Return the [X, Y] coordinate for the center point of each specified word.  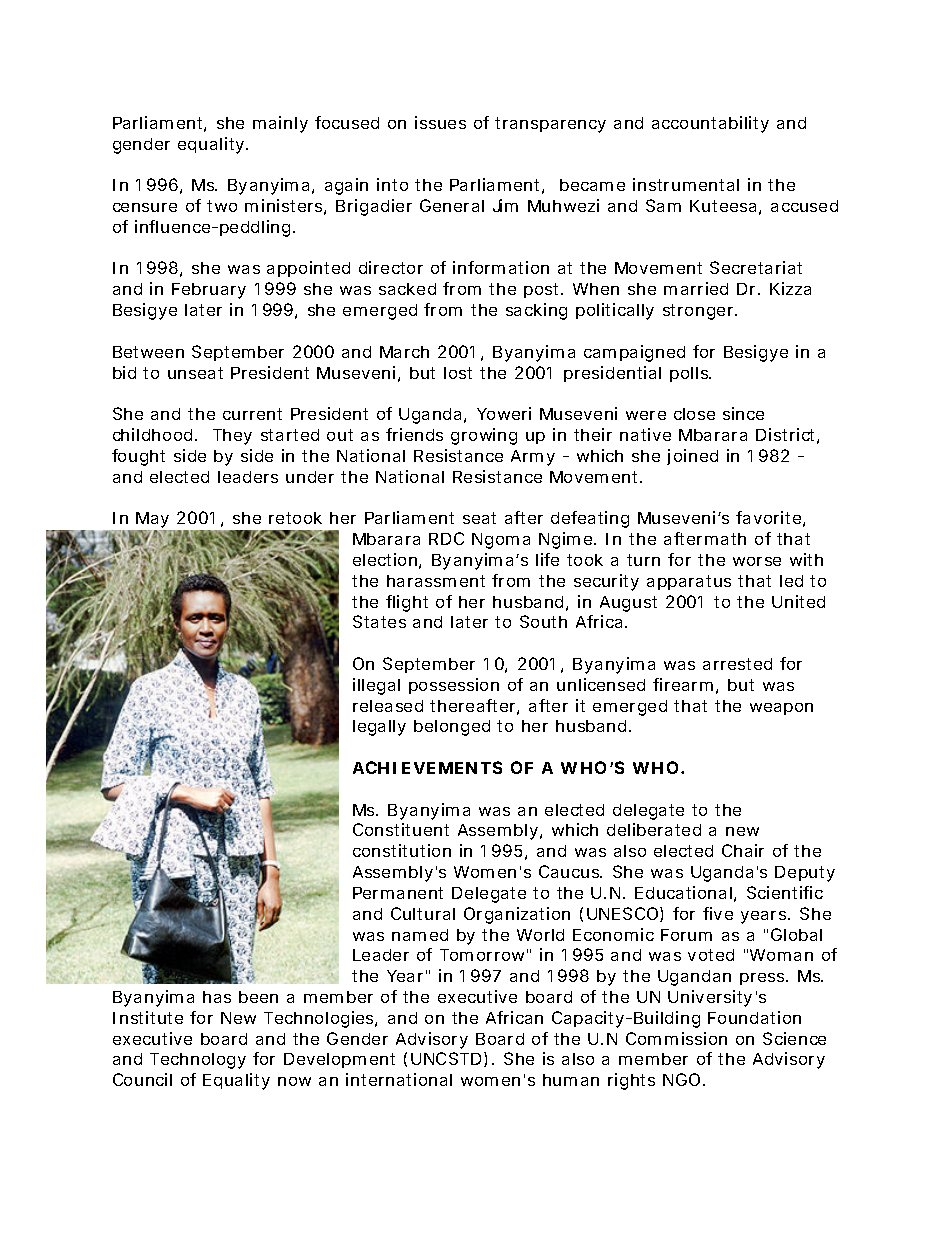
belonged [452, 728]
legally [379, 728]
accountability [710, 124]
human [571, 1080]
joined [692, 457]
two [222, 206]
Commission [676, 1038]
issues [440, 122]
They [232, 437]
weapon [781, 709]
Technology [198, 1061]
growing [484, 436]
